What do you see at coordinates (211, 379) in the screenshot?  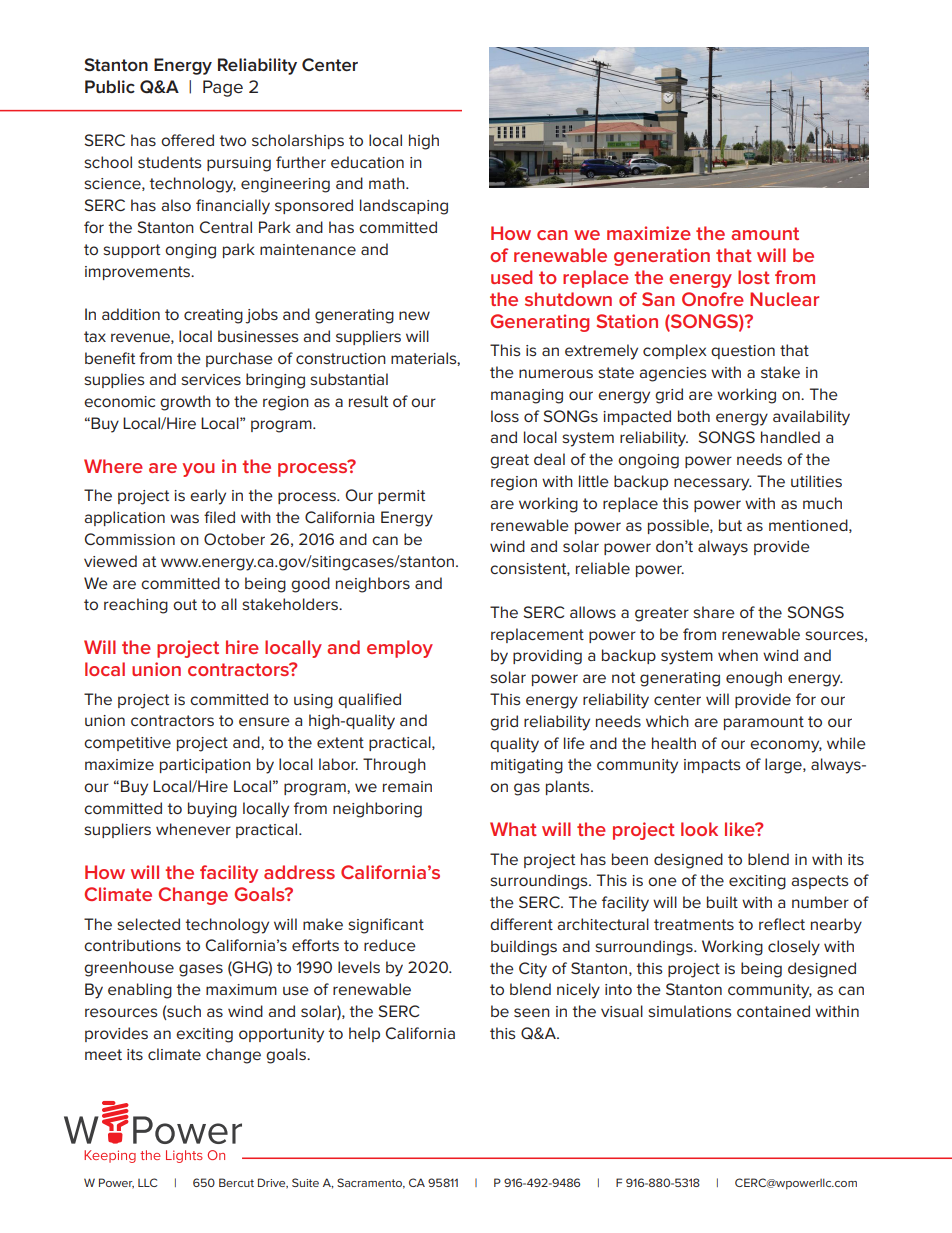 I see `services` at bounding box center [211, 379].
